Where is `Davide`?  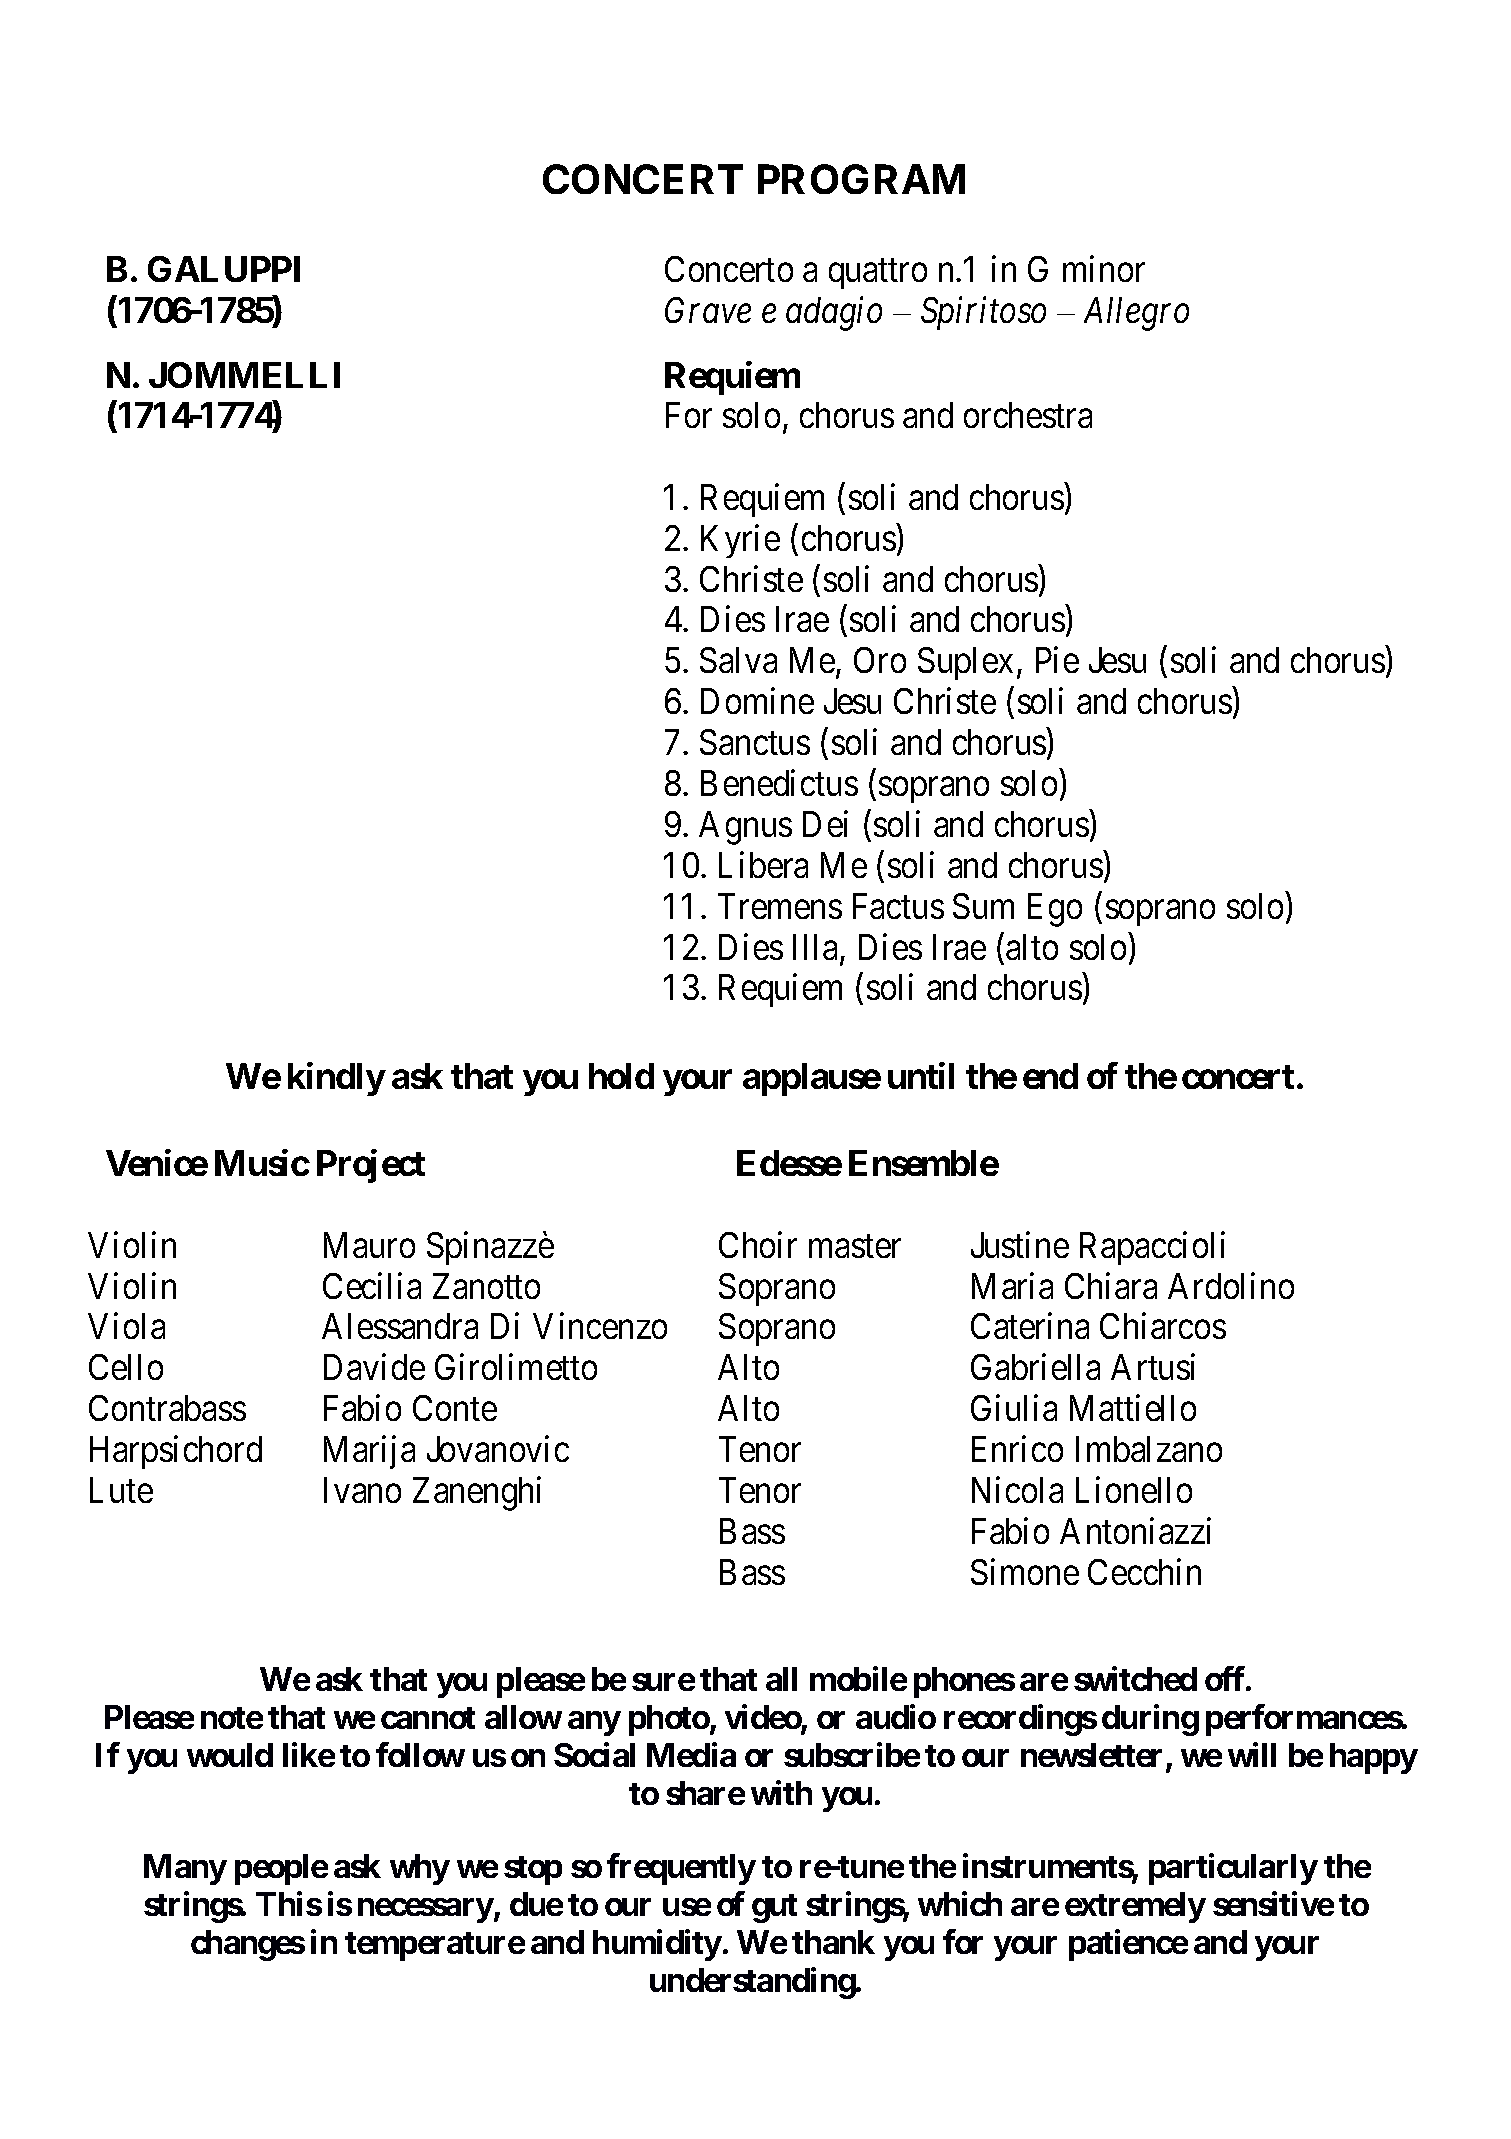 Davide is located at coordinates (374, 1367).
